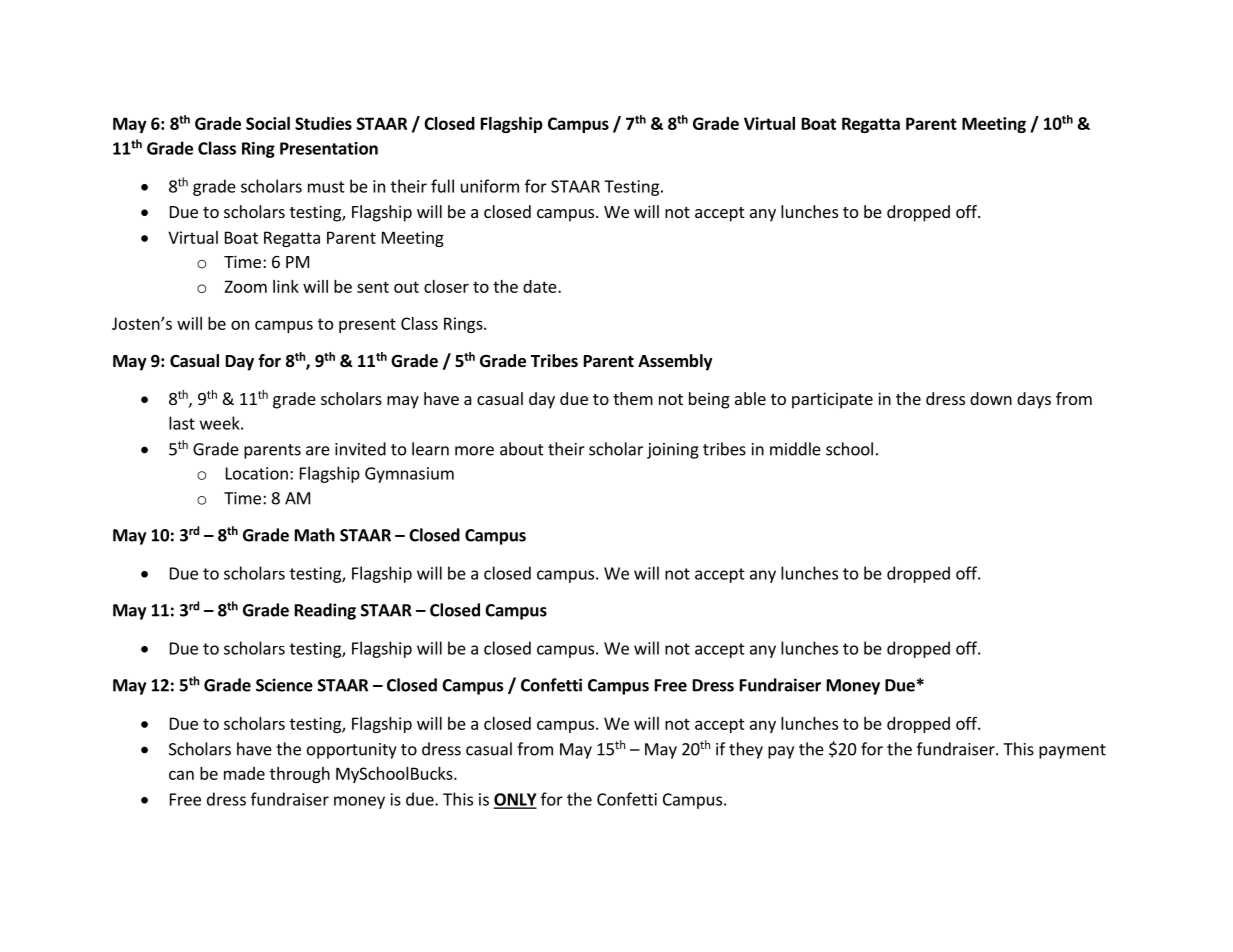 The height and width of the screenshot is (952, 1233). Describe the element at coordinates (300, 775) in the screenshot. I see `through` at that location.
